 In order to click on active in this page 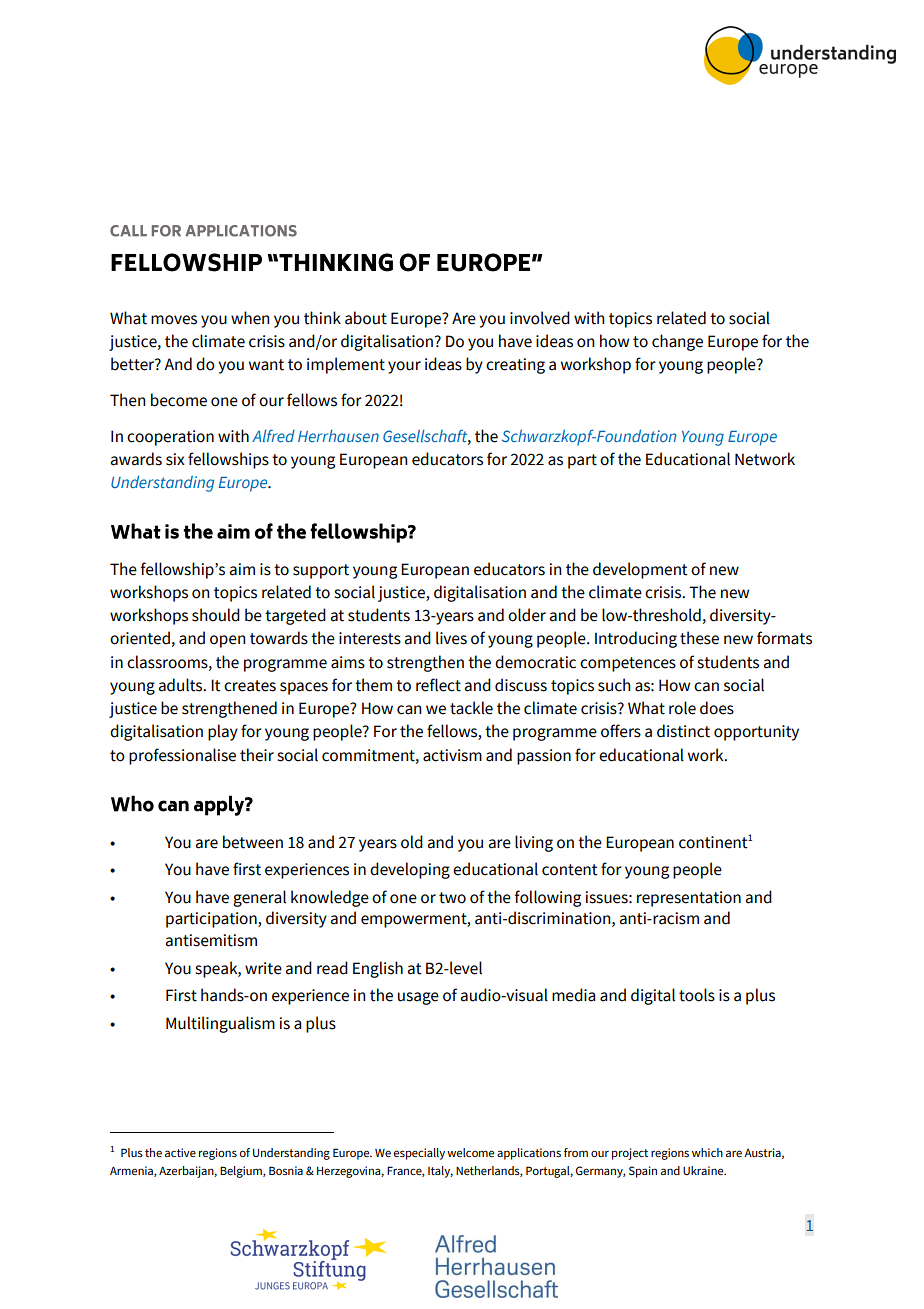, I will do `click(180, 1152)`.
